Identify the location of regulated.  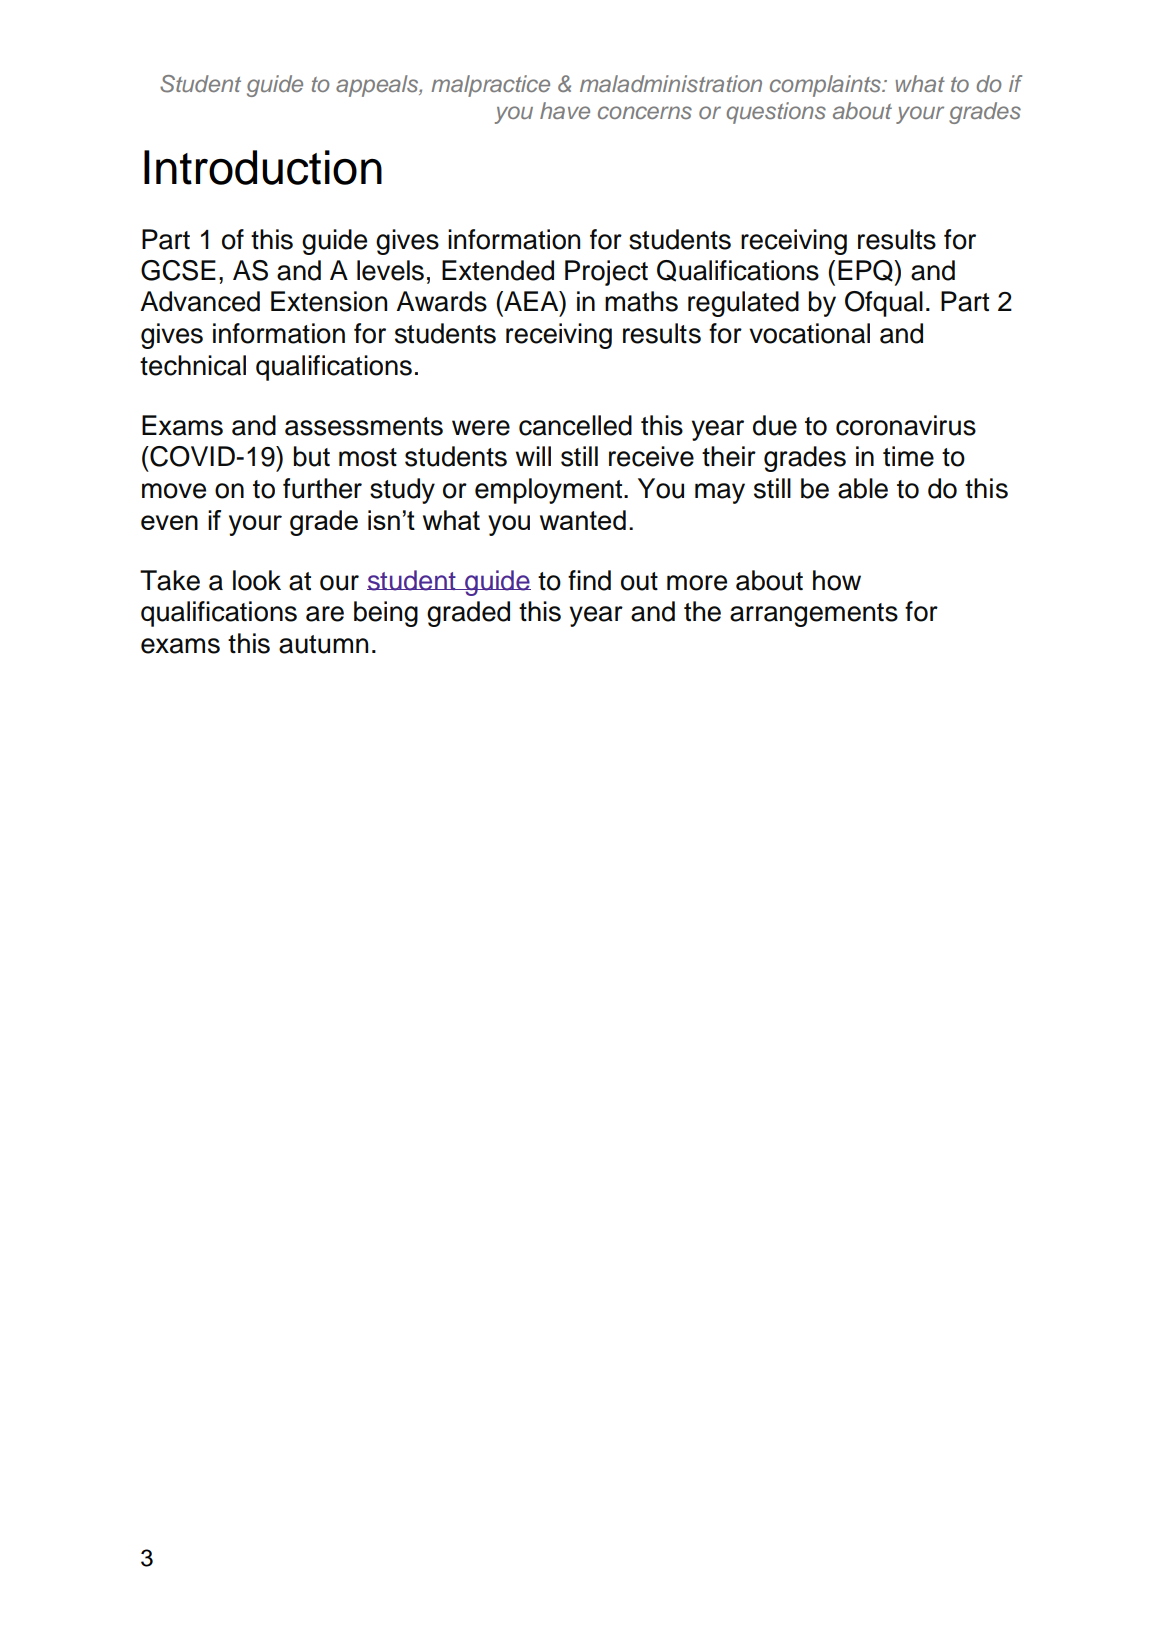
(743, 304).
